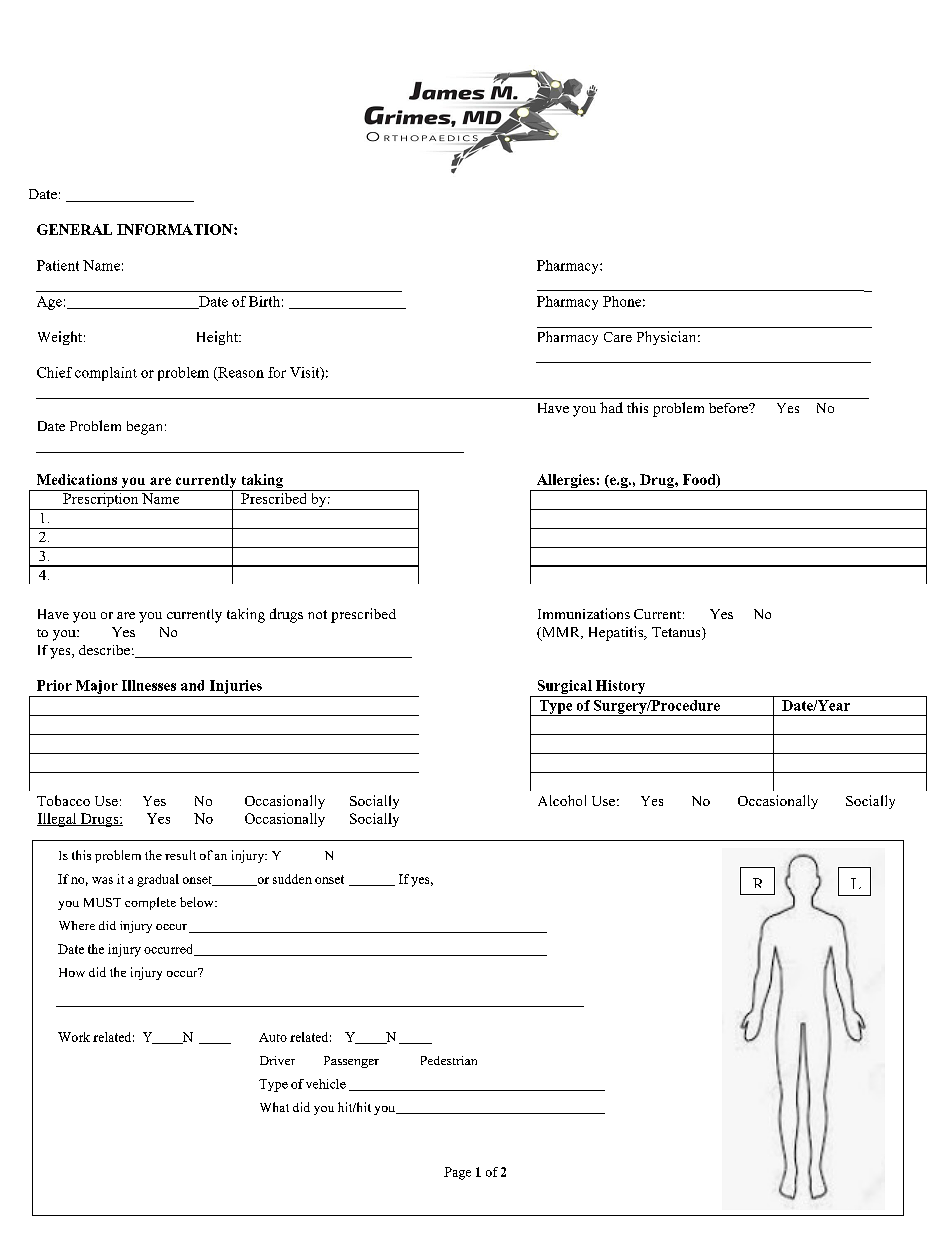  Describe the element at coordinates (562, 800) in the screenshot. I see `Alcohol` at that location.
